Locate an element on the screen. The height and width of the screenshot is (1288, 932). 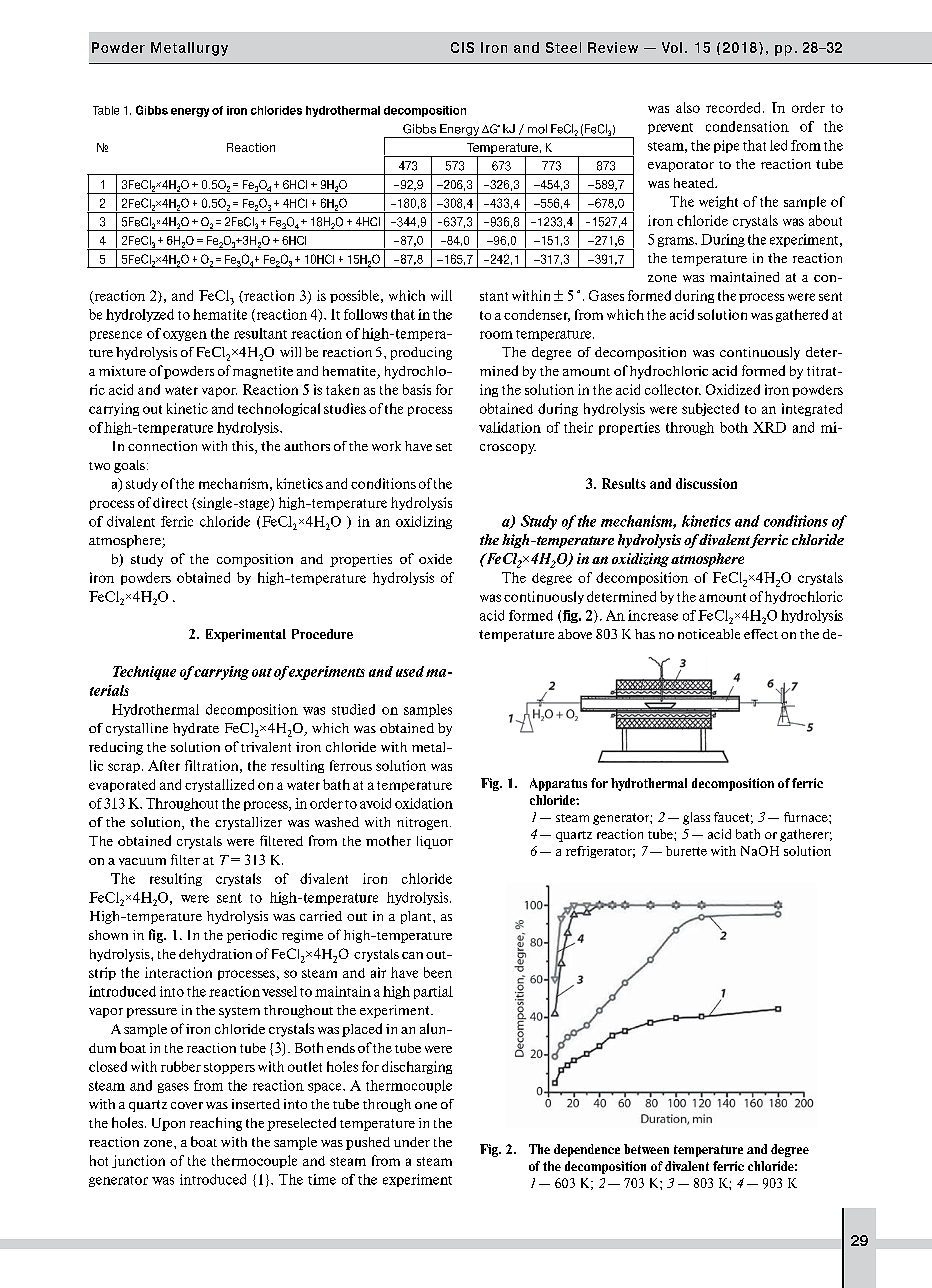
between is located at coordinates (646, 1149).
